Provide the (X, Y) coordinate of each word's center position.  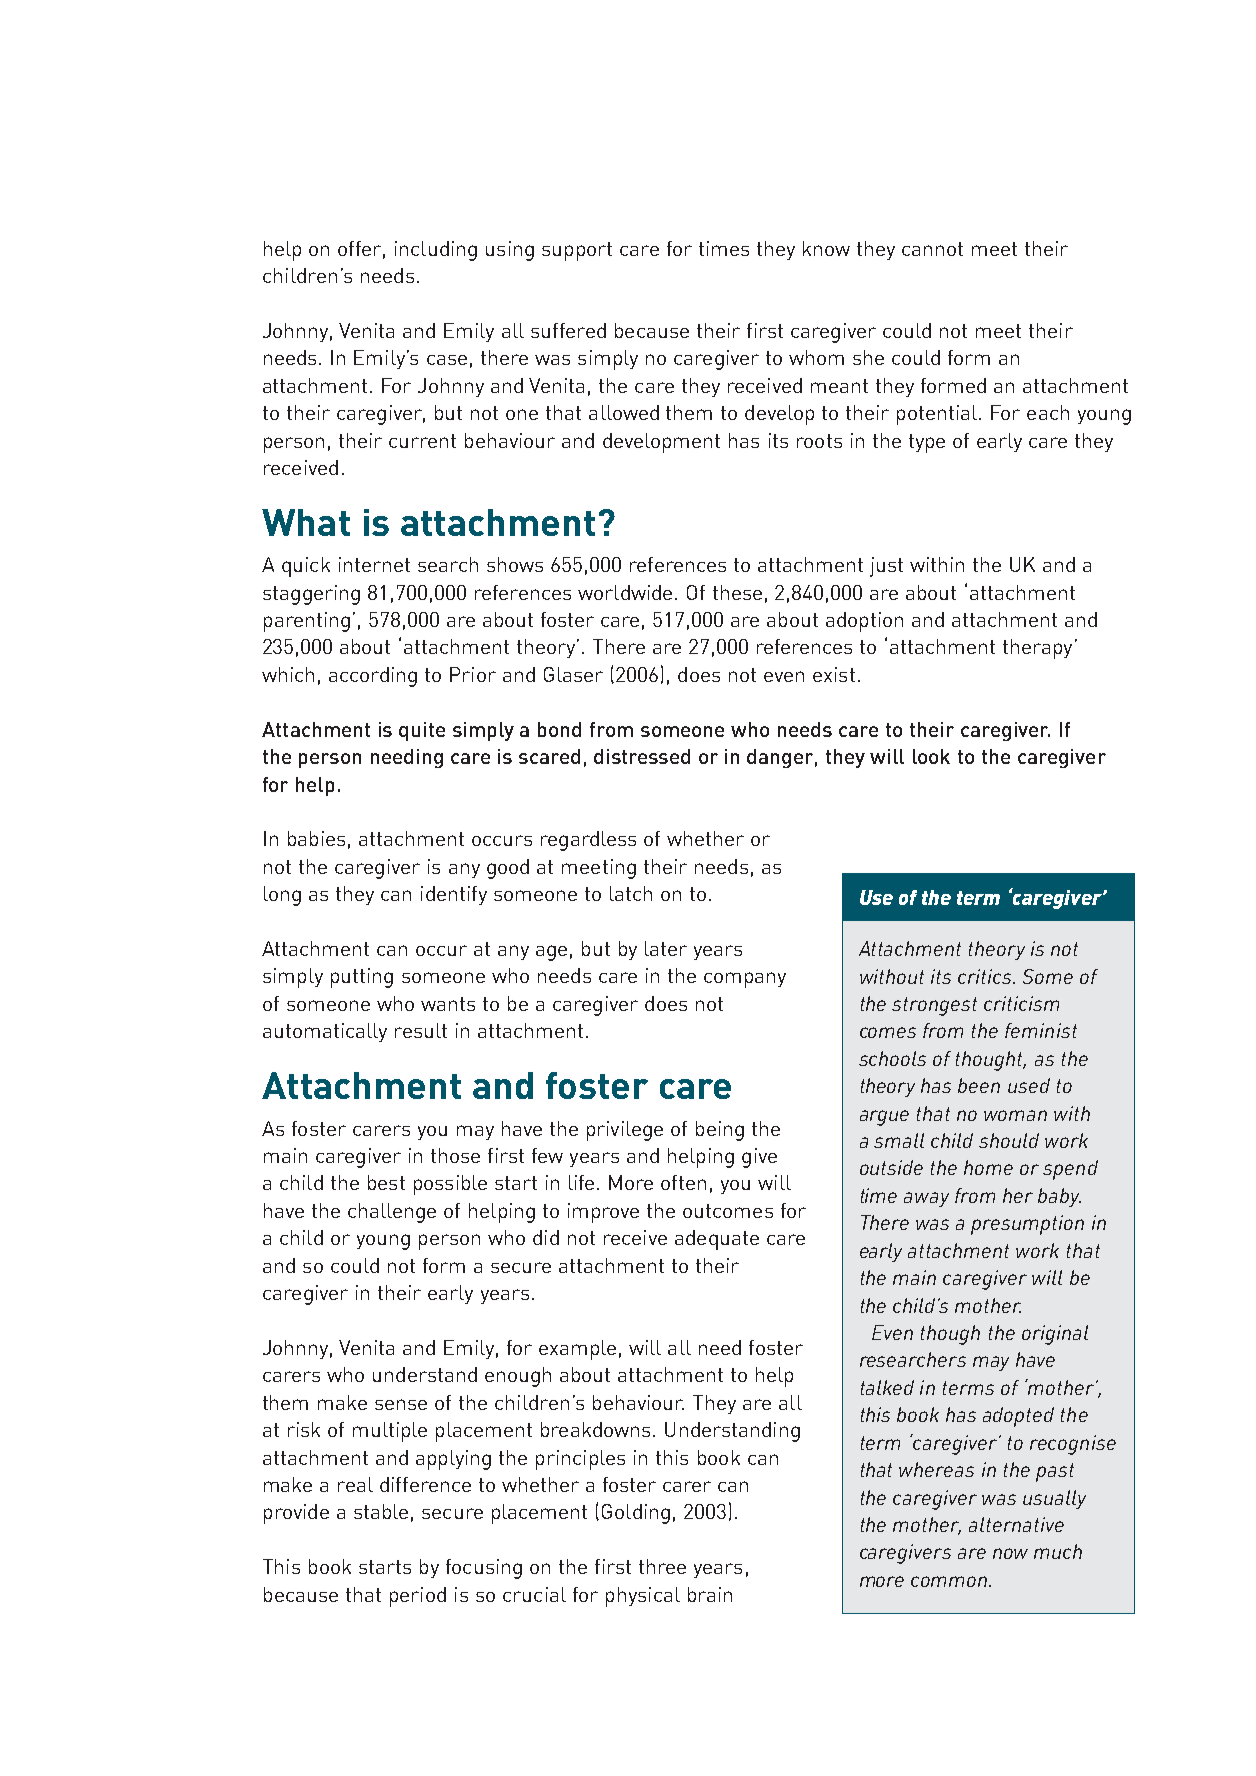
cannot (932, 249)
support (577, 251)
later (666, 948)
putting (362, 978)
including (436, 251)
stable (381, 1511)
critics (986, 976)
